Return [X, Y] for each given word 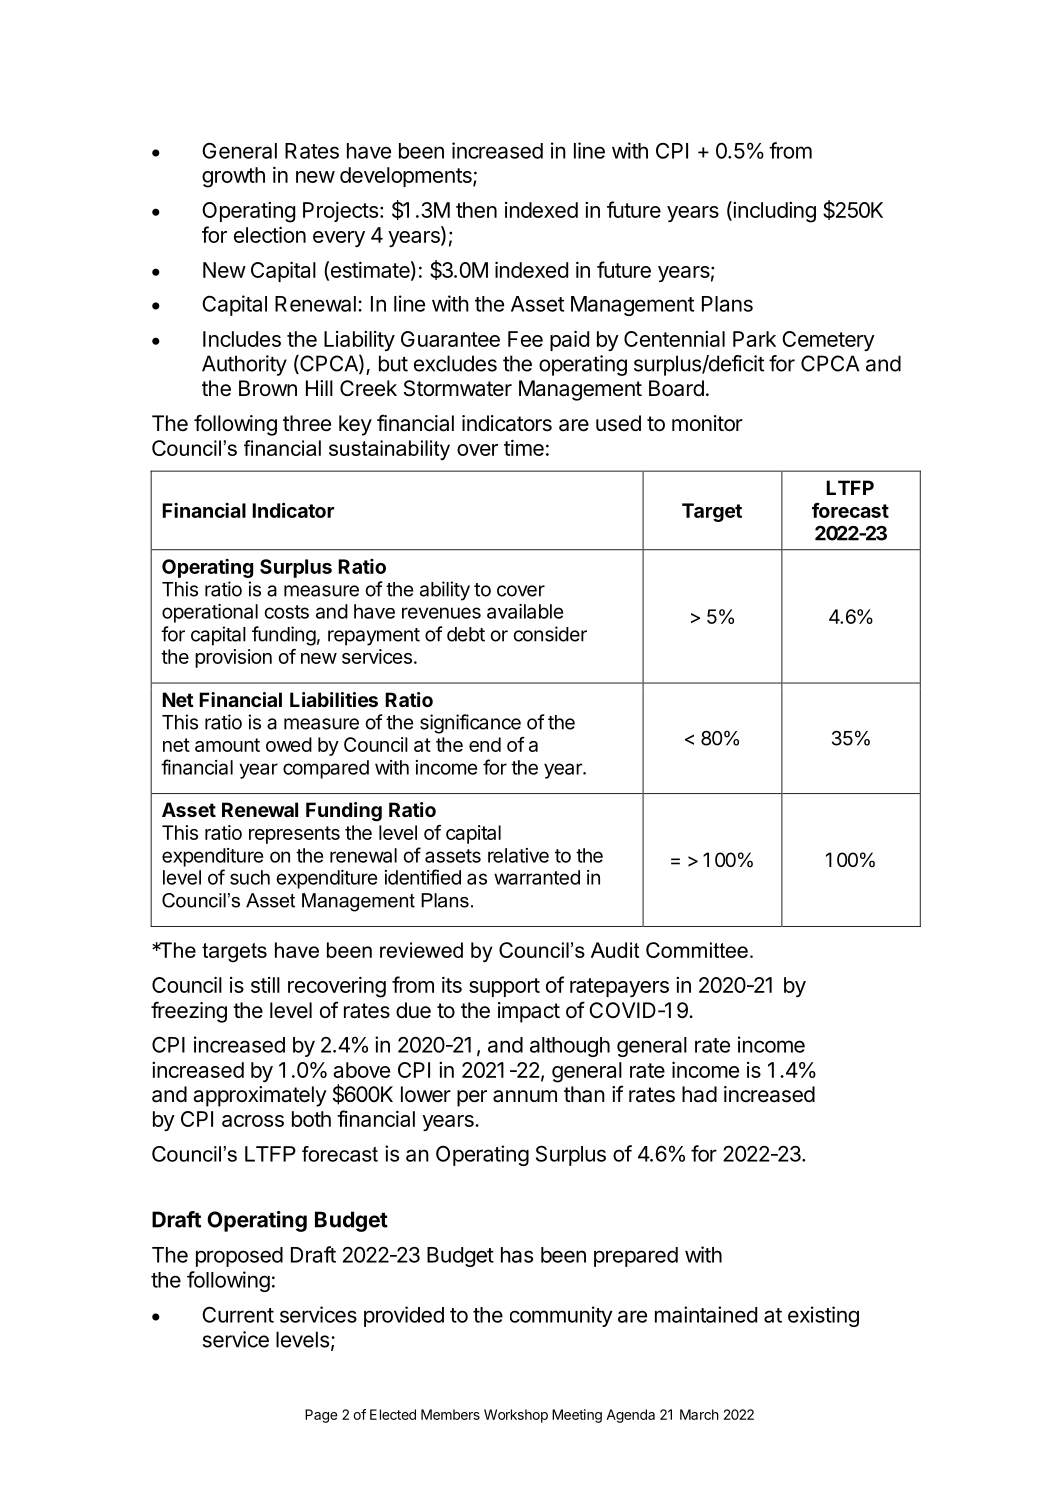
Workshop [516, 1416]
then [476, 210]
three [307, 423]
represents [294, 835]
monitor [707, 423]
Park [754, 339]
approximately [260, 1096]
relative [518, 855]
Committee [697, 950]
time [524, 448]
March [699, 1414]
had [699, 1094]
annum [525, 1096]
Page [321, 1416]
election [270, 234]
